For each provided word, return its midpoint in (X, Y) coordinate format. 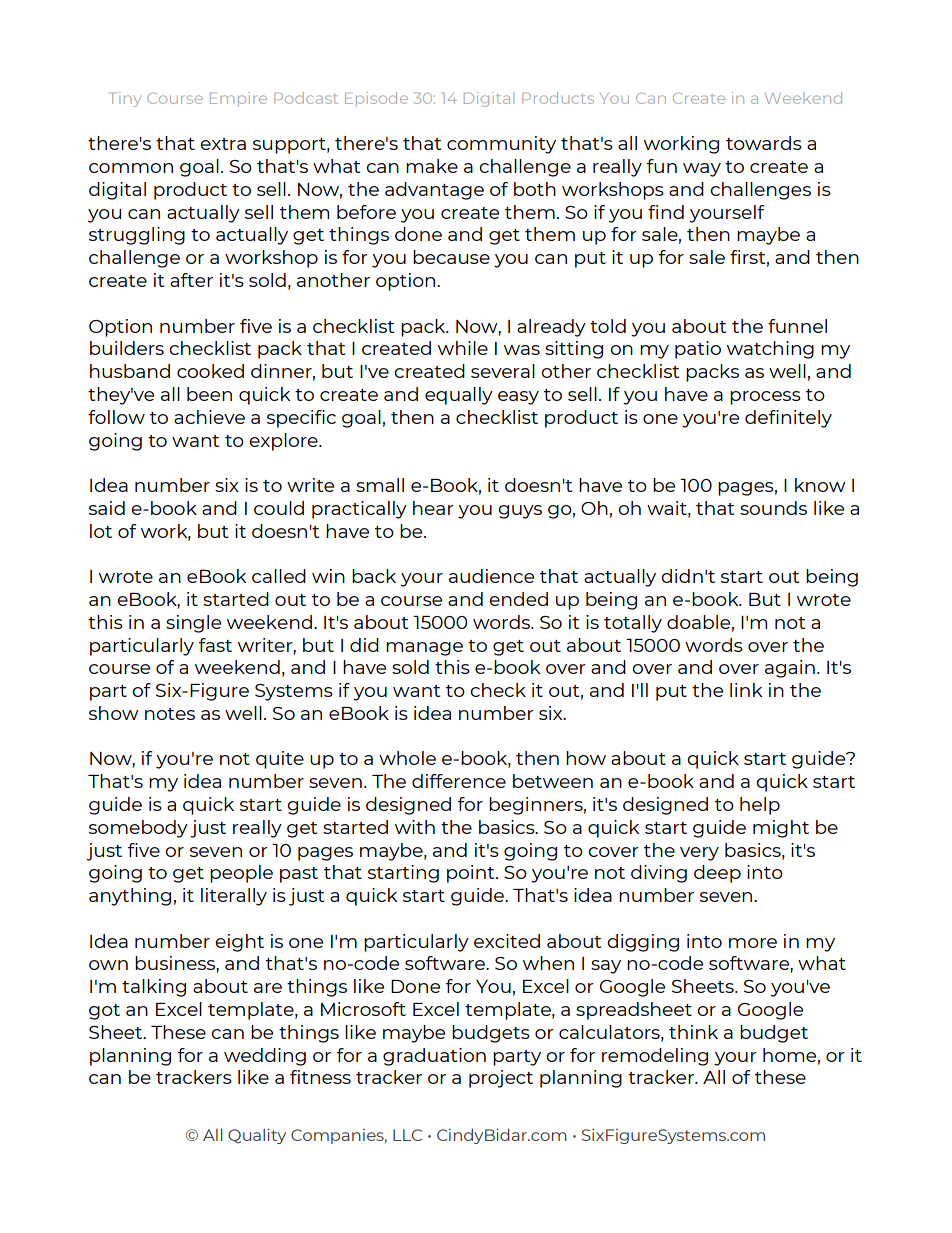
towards (764, 143)
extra (223, 144)
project (501, 1079)
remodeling (655, 1057)
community (501, 145)
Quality (257, 1136)
